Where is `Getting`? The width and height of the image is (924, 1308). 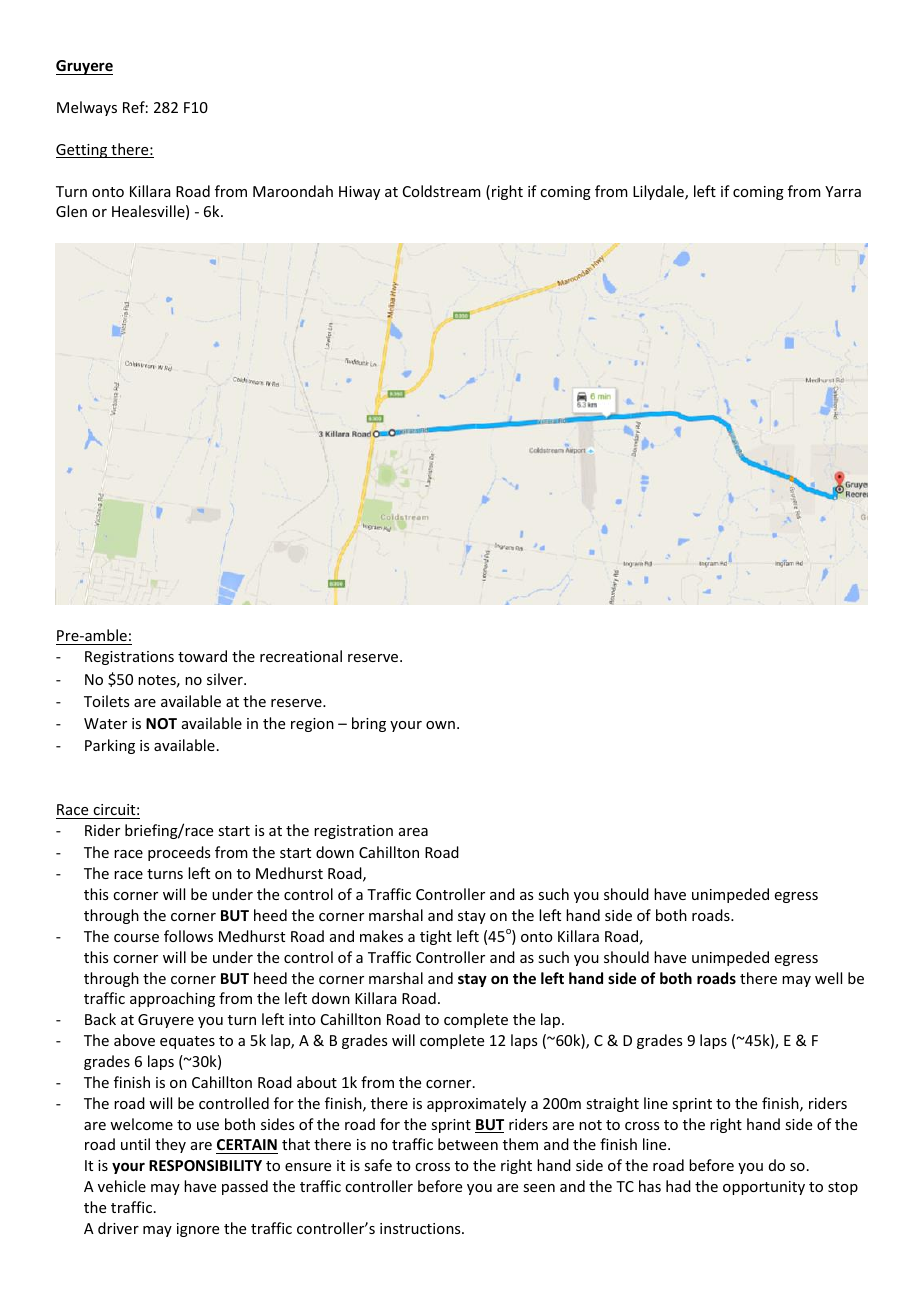 Getting is located at coordinates (83, 151).
